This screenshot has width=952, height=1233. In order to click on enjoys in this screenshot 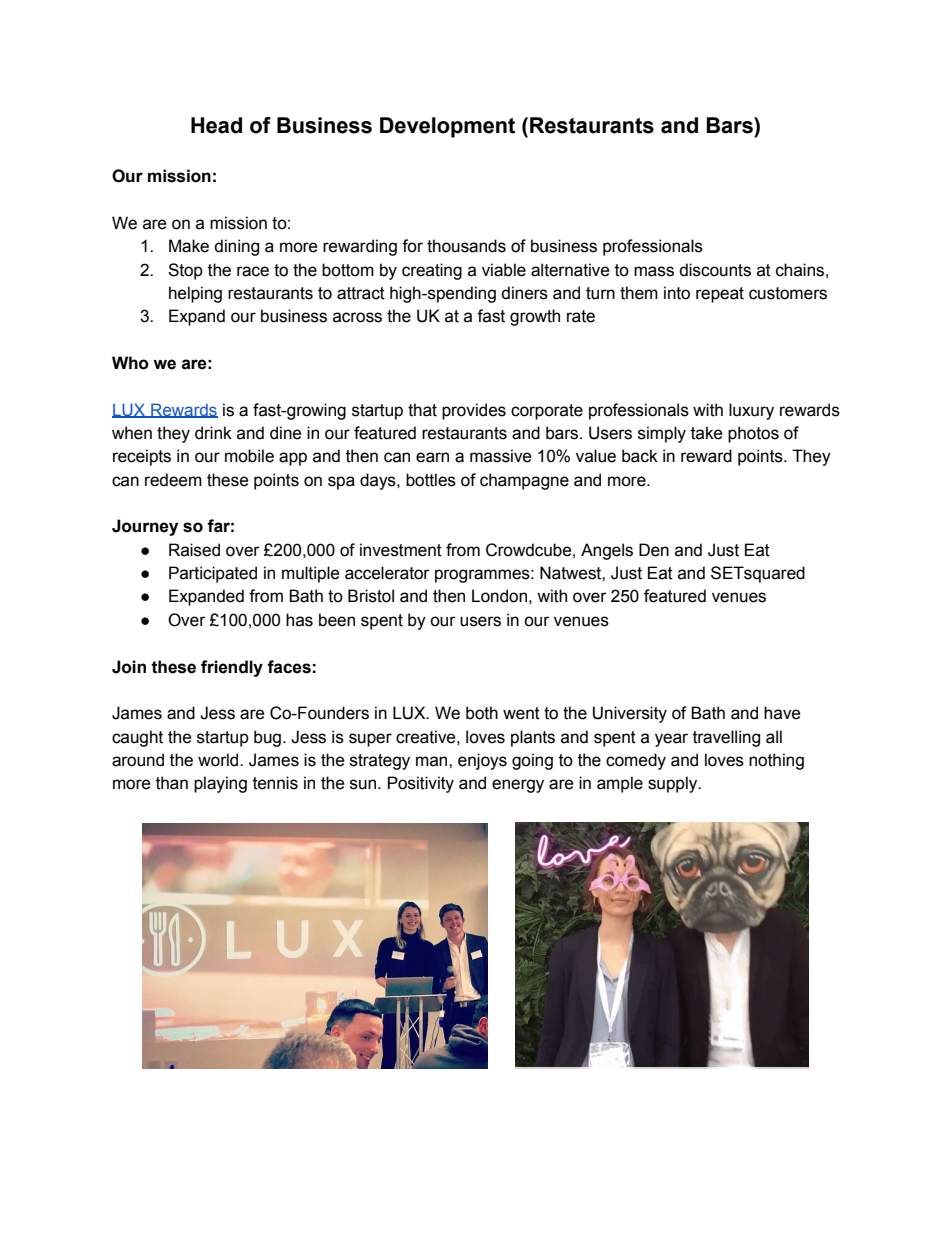, I will do `click(482, 761)`.
